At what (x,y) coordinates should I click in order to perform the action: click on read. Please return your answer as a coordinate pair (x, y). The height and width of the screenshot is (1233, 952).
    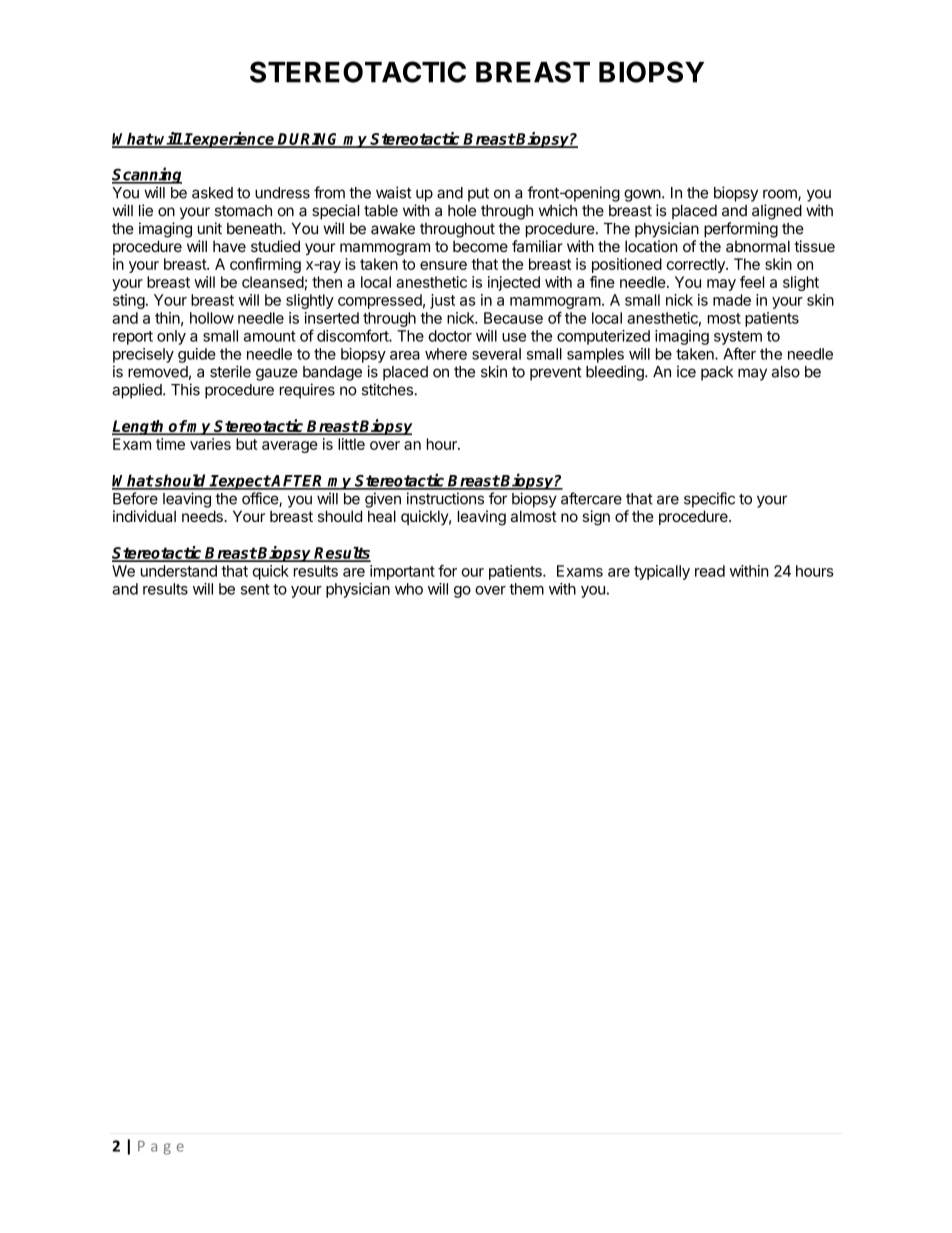
    Looking at the image, I should click on (710, 571).
